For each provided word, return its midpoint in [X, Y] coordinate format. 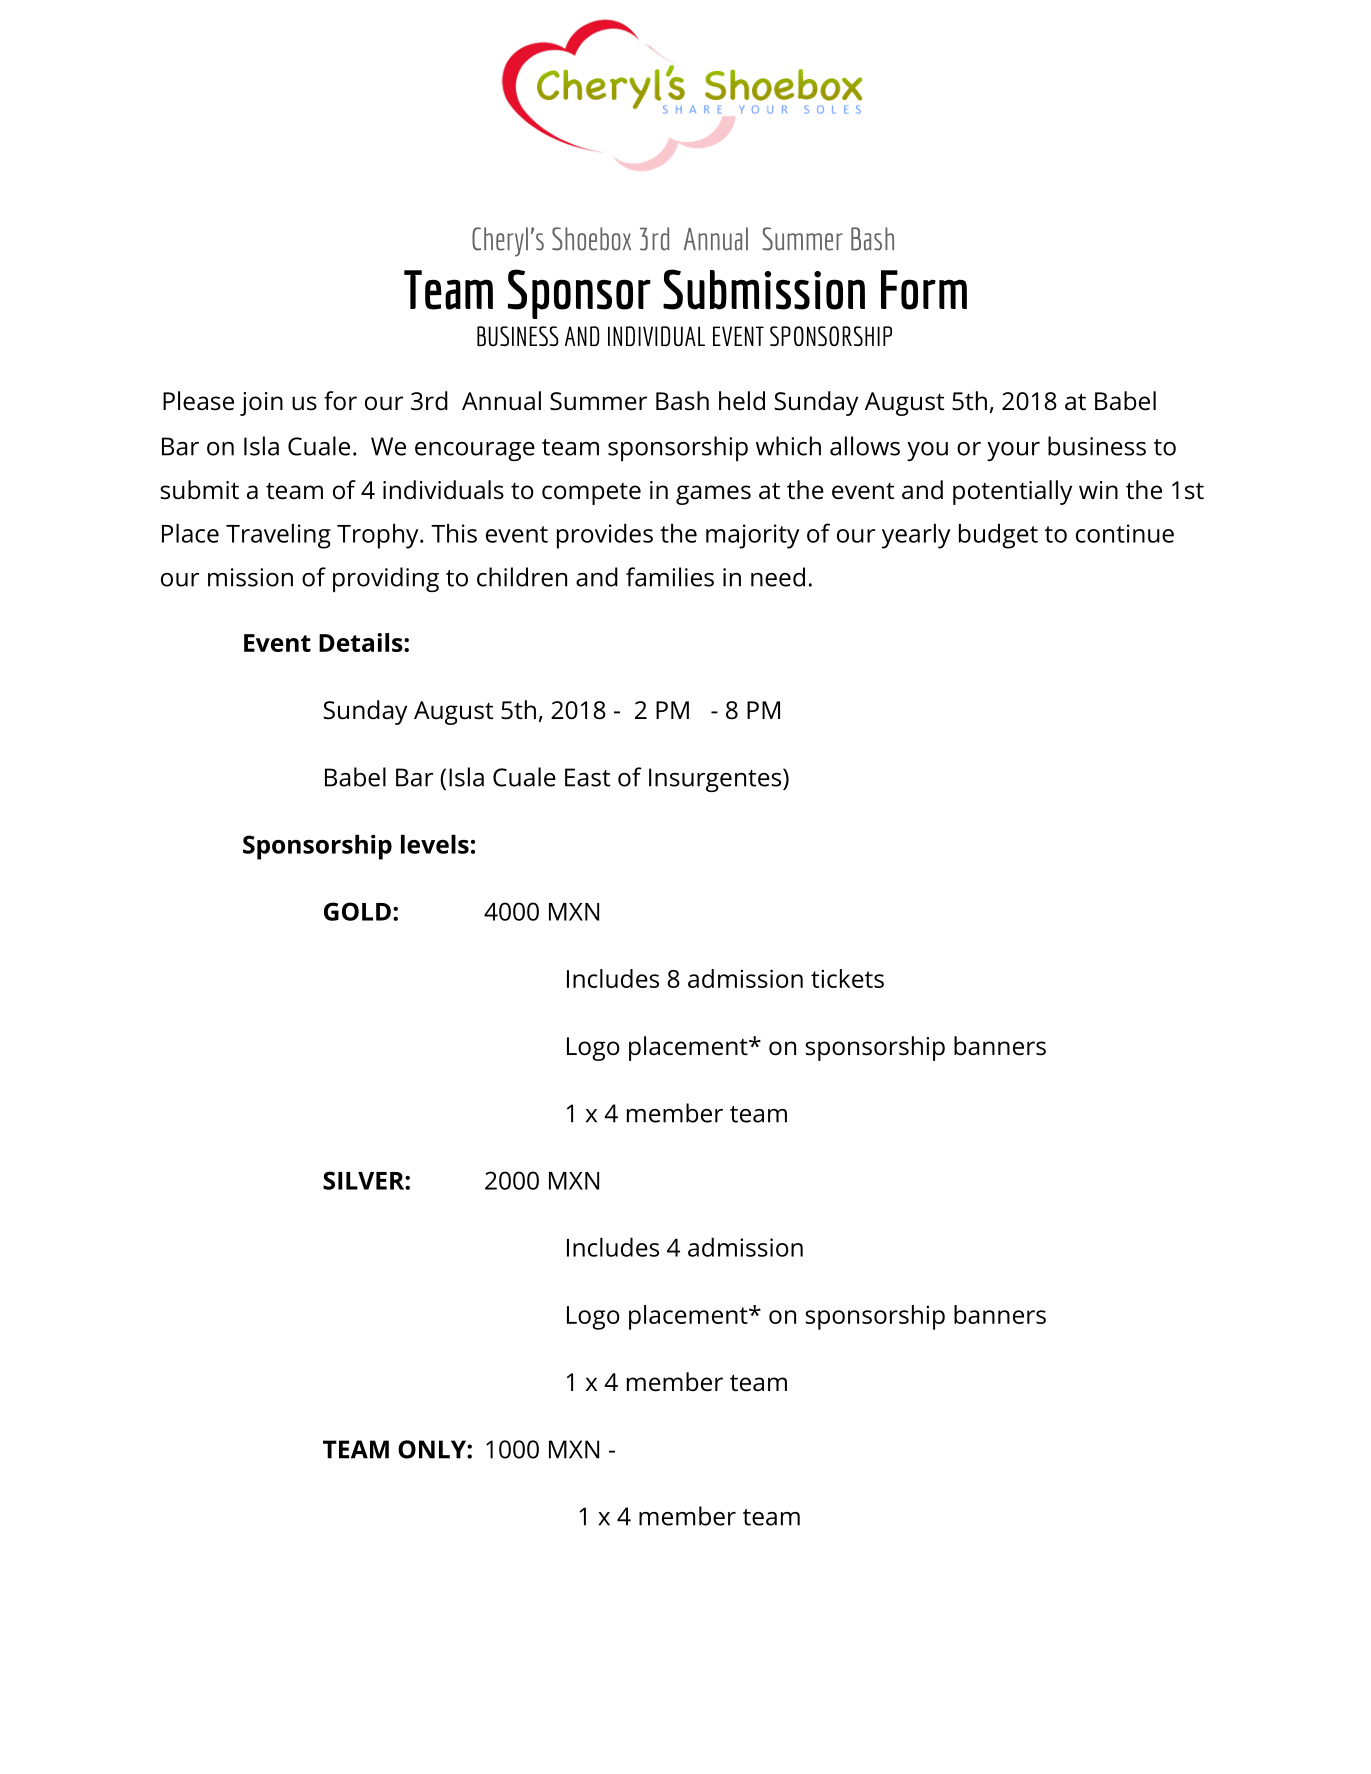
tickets [847, 978]
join [261, 404]
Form [924, 290]
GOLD [357, 911]
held [742, 401]
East [587, 777]
